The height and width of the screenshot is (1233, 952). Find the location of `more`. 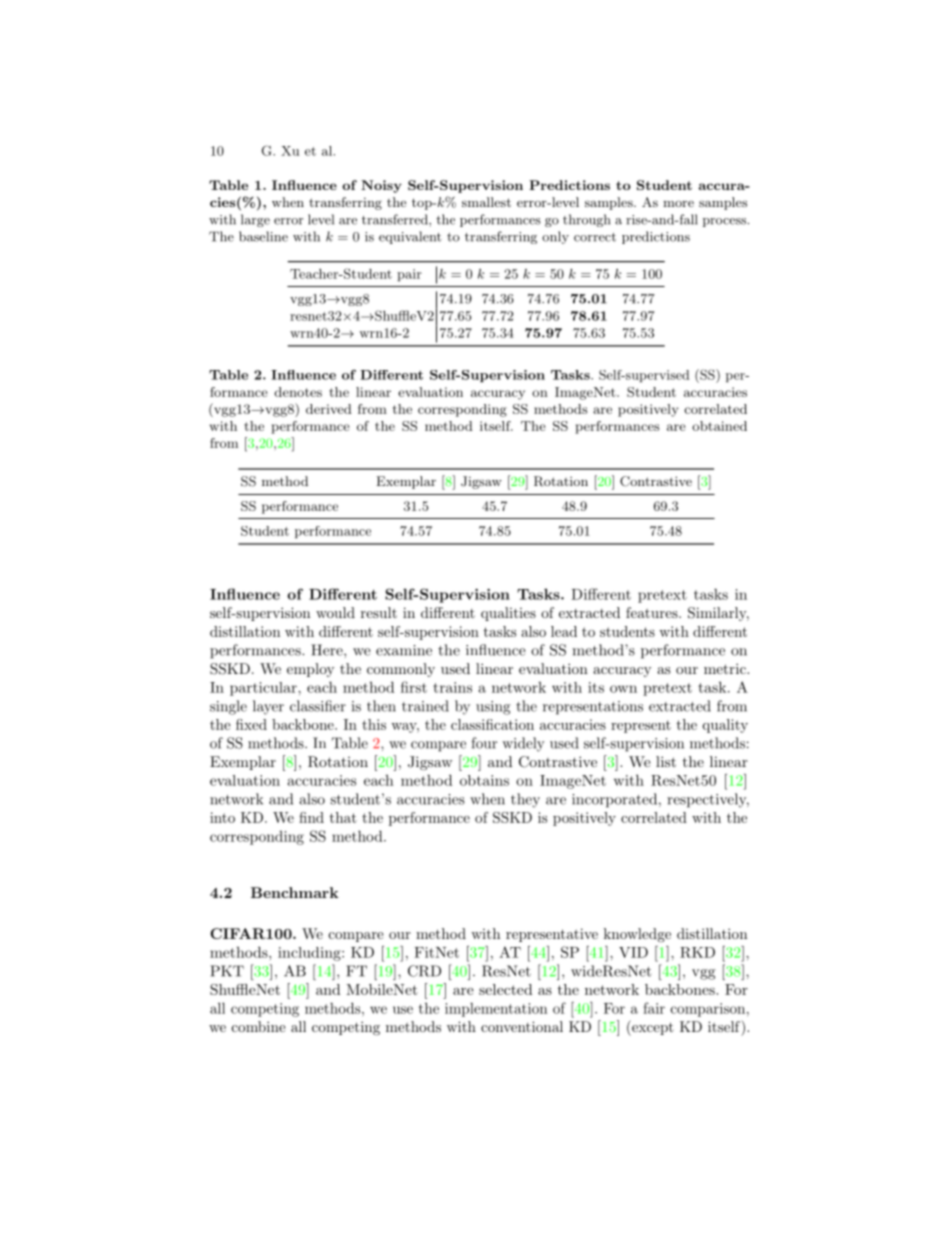

more is located at coordinates (678, 203).
